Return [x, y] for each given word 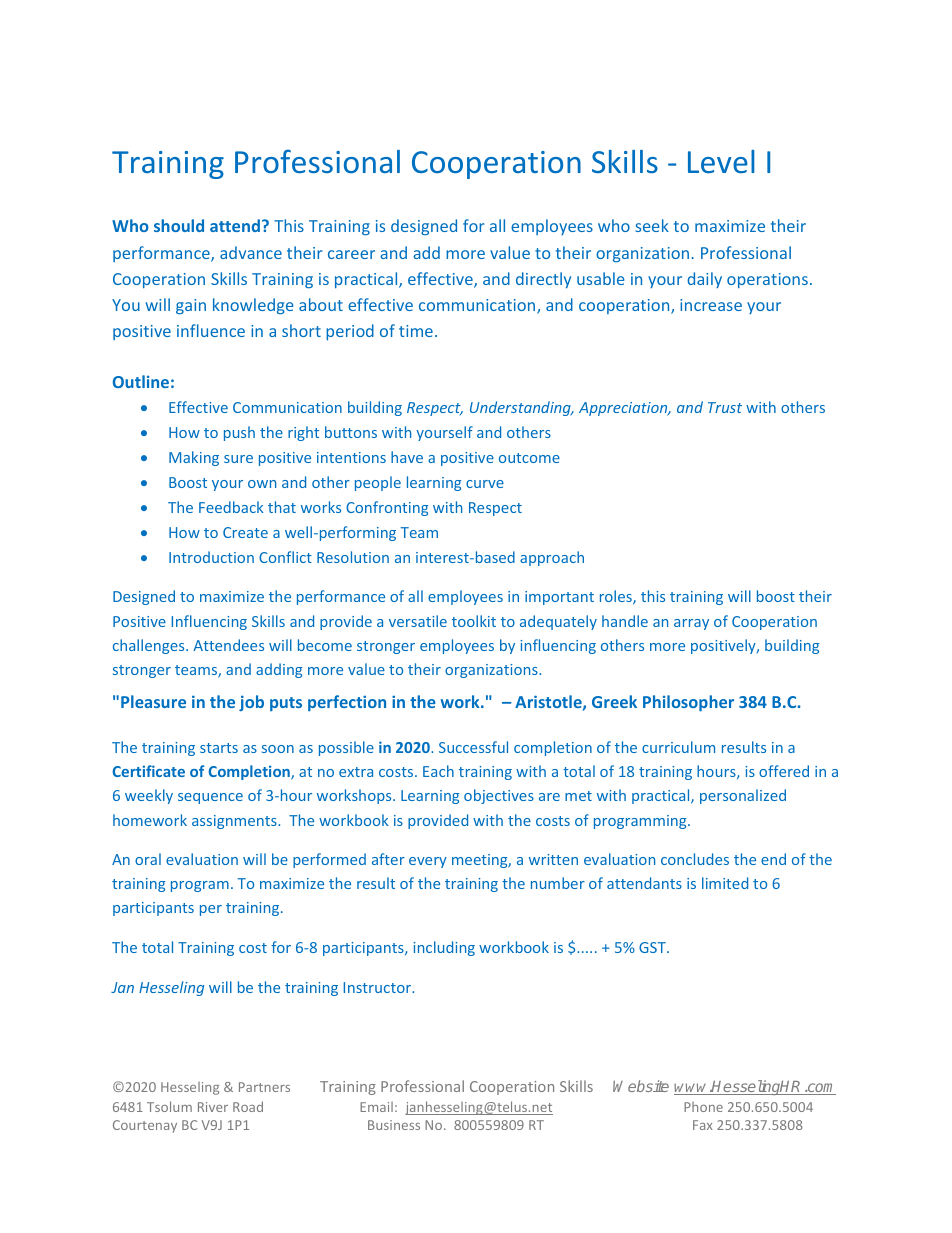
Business [394, 1125]
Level [721, 161]
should [179, 225]
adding [279, 670]
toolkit [474, 621]
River [213, 1107]
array [691, 624]
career [351, 254]
